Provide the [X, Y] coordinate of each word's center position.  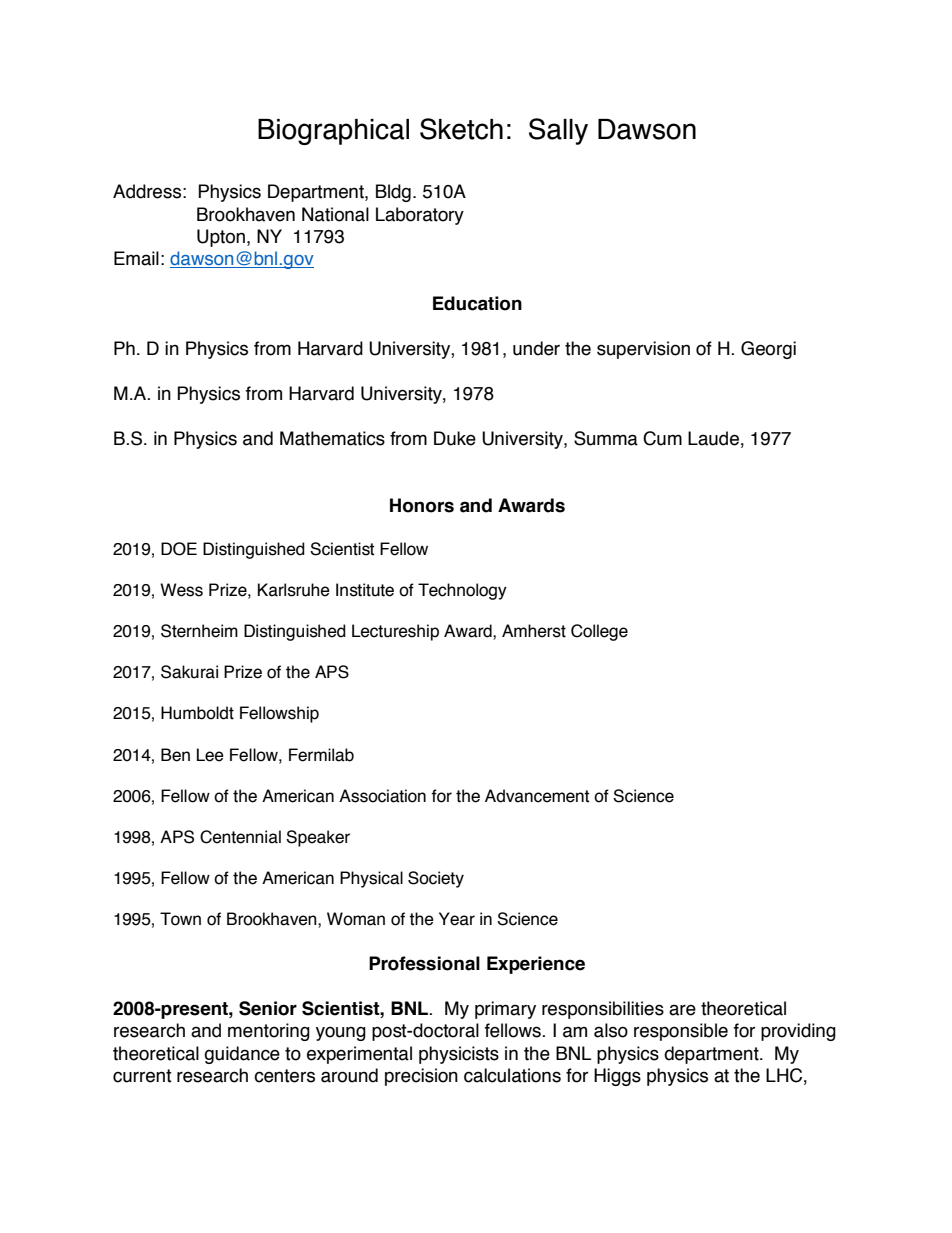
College [599, 632]
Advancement [537, 796]
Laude [713, 438]
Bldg [393, 193]
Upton [222, 238]
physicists [459, 1055]
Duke [455, 438]
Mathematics [332, 438]
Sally [558, 131]
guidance [242, 1055]
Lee [210, 755]
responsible [681, 1032]
